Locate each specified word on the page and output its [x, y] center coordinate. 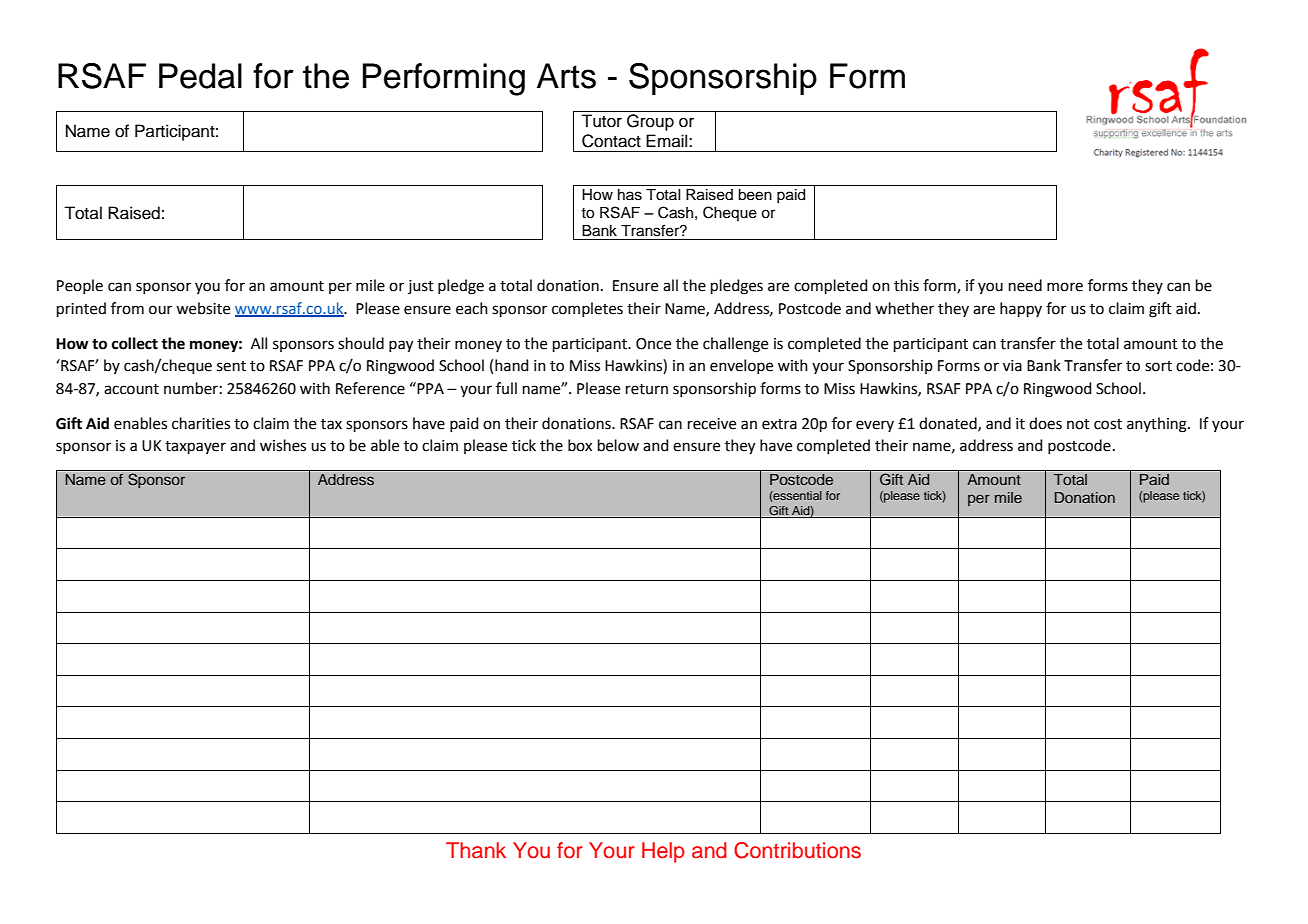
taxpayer [195, 447]
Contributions [797, 850]
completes [587, 309]
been [755, 195]
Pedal [200, 76]
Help [663, 852]
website [203, 308]
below [618, 445]
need [1025, 285]
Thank [476, 850]
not [1078, 424]
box [580, 445]
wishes [283, 445]
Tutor [601, 121]
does [1045, 423]
